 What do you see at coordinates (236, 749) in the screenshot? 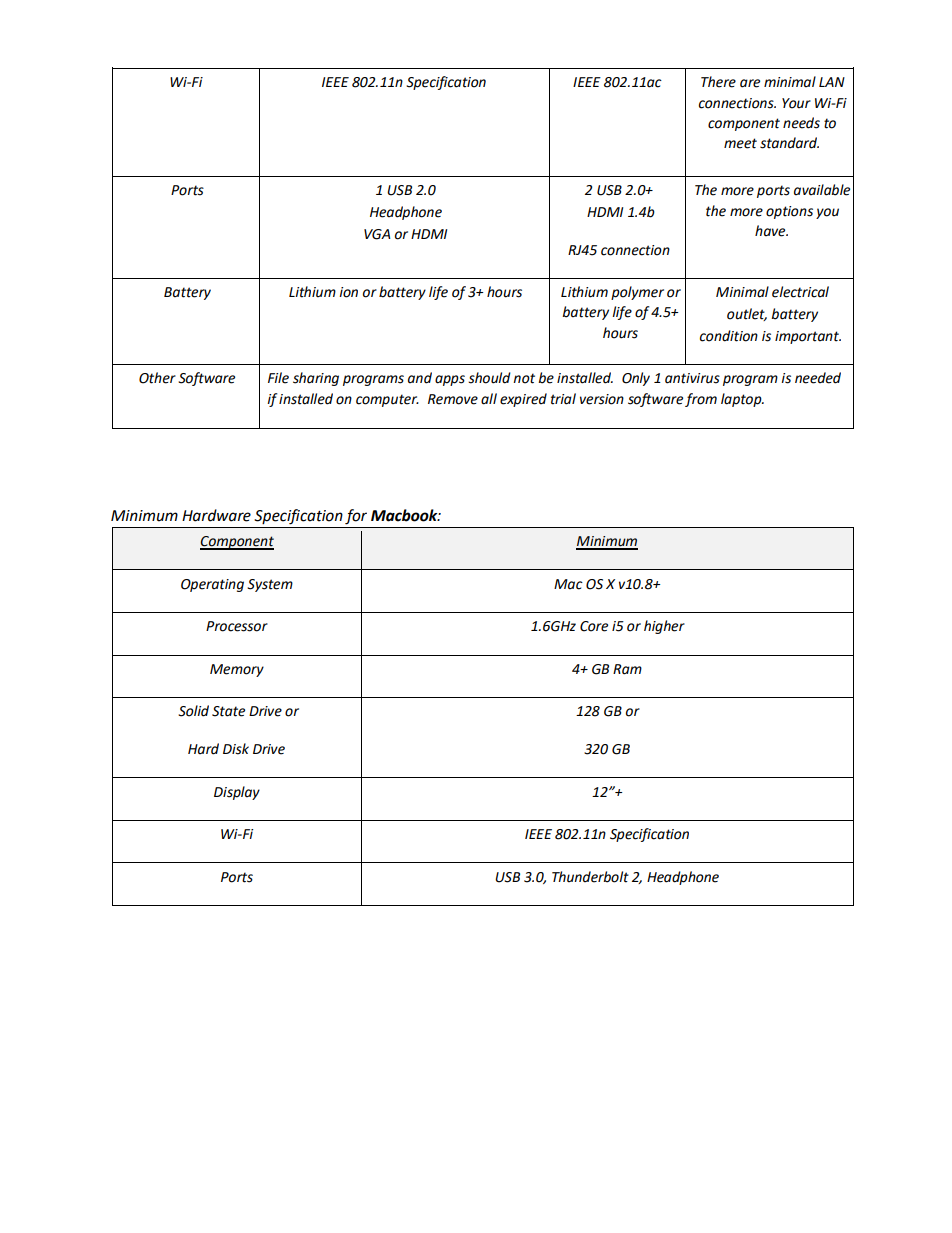
I see `Disk` at bounding box center [236, 749].
